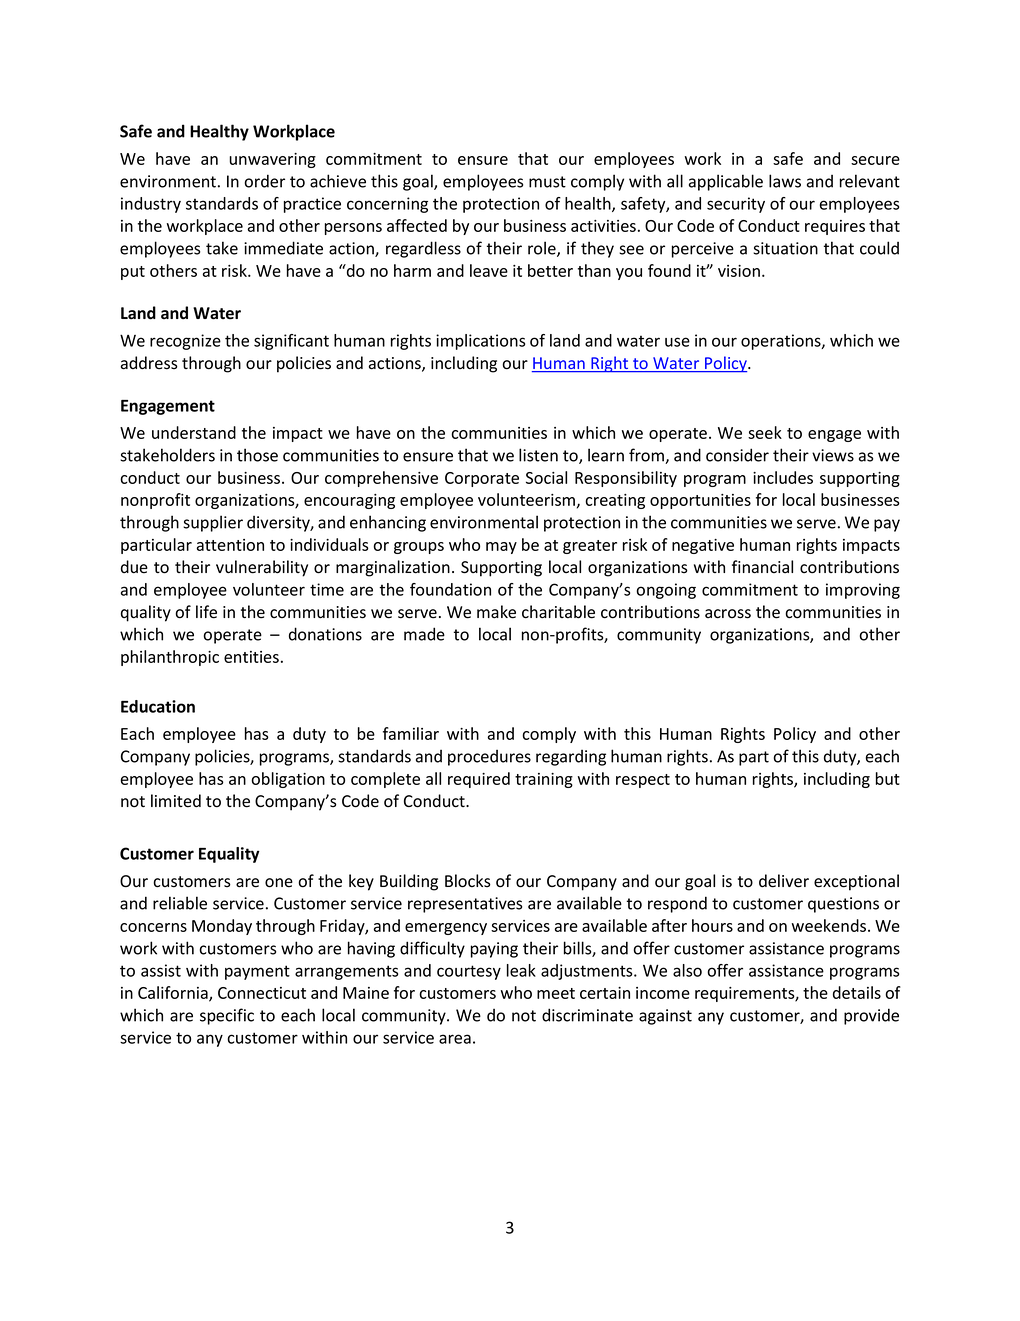  Describe the element at coordinates (762, 567) in the screenshot. I see `financial` at that location.
